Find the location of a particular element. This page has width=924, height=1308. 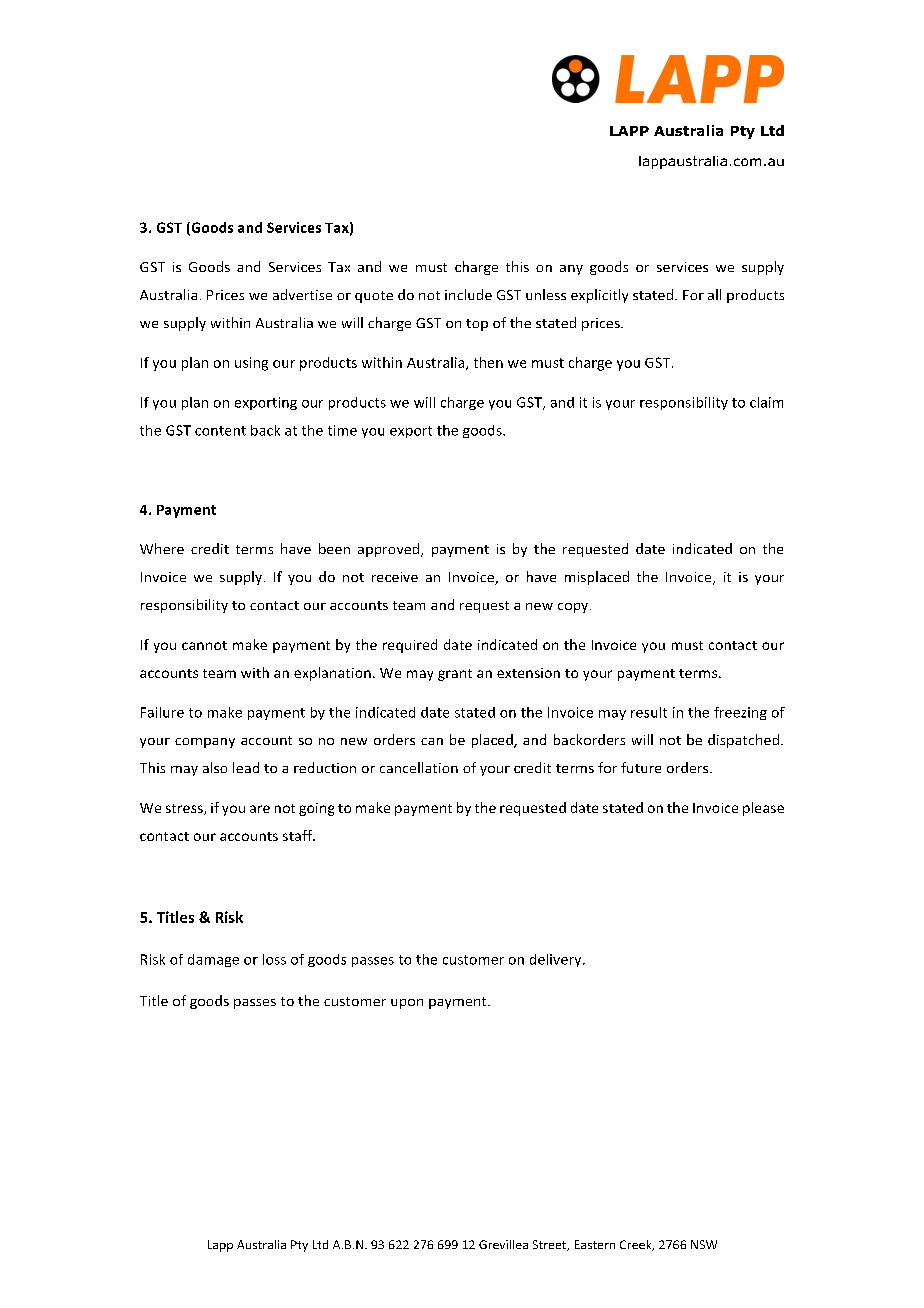

using is located at coordinates (251, 364).
